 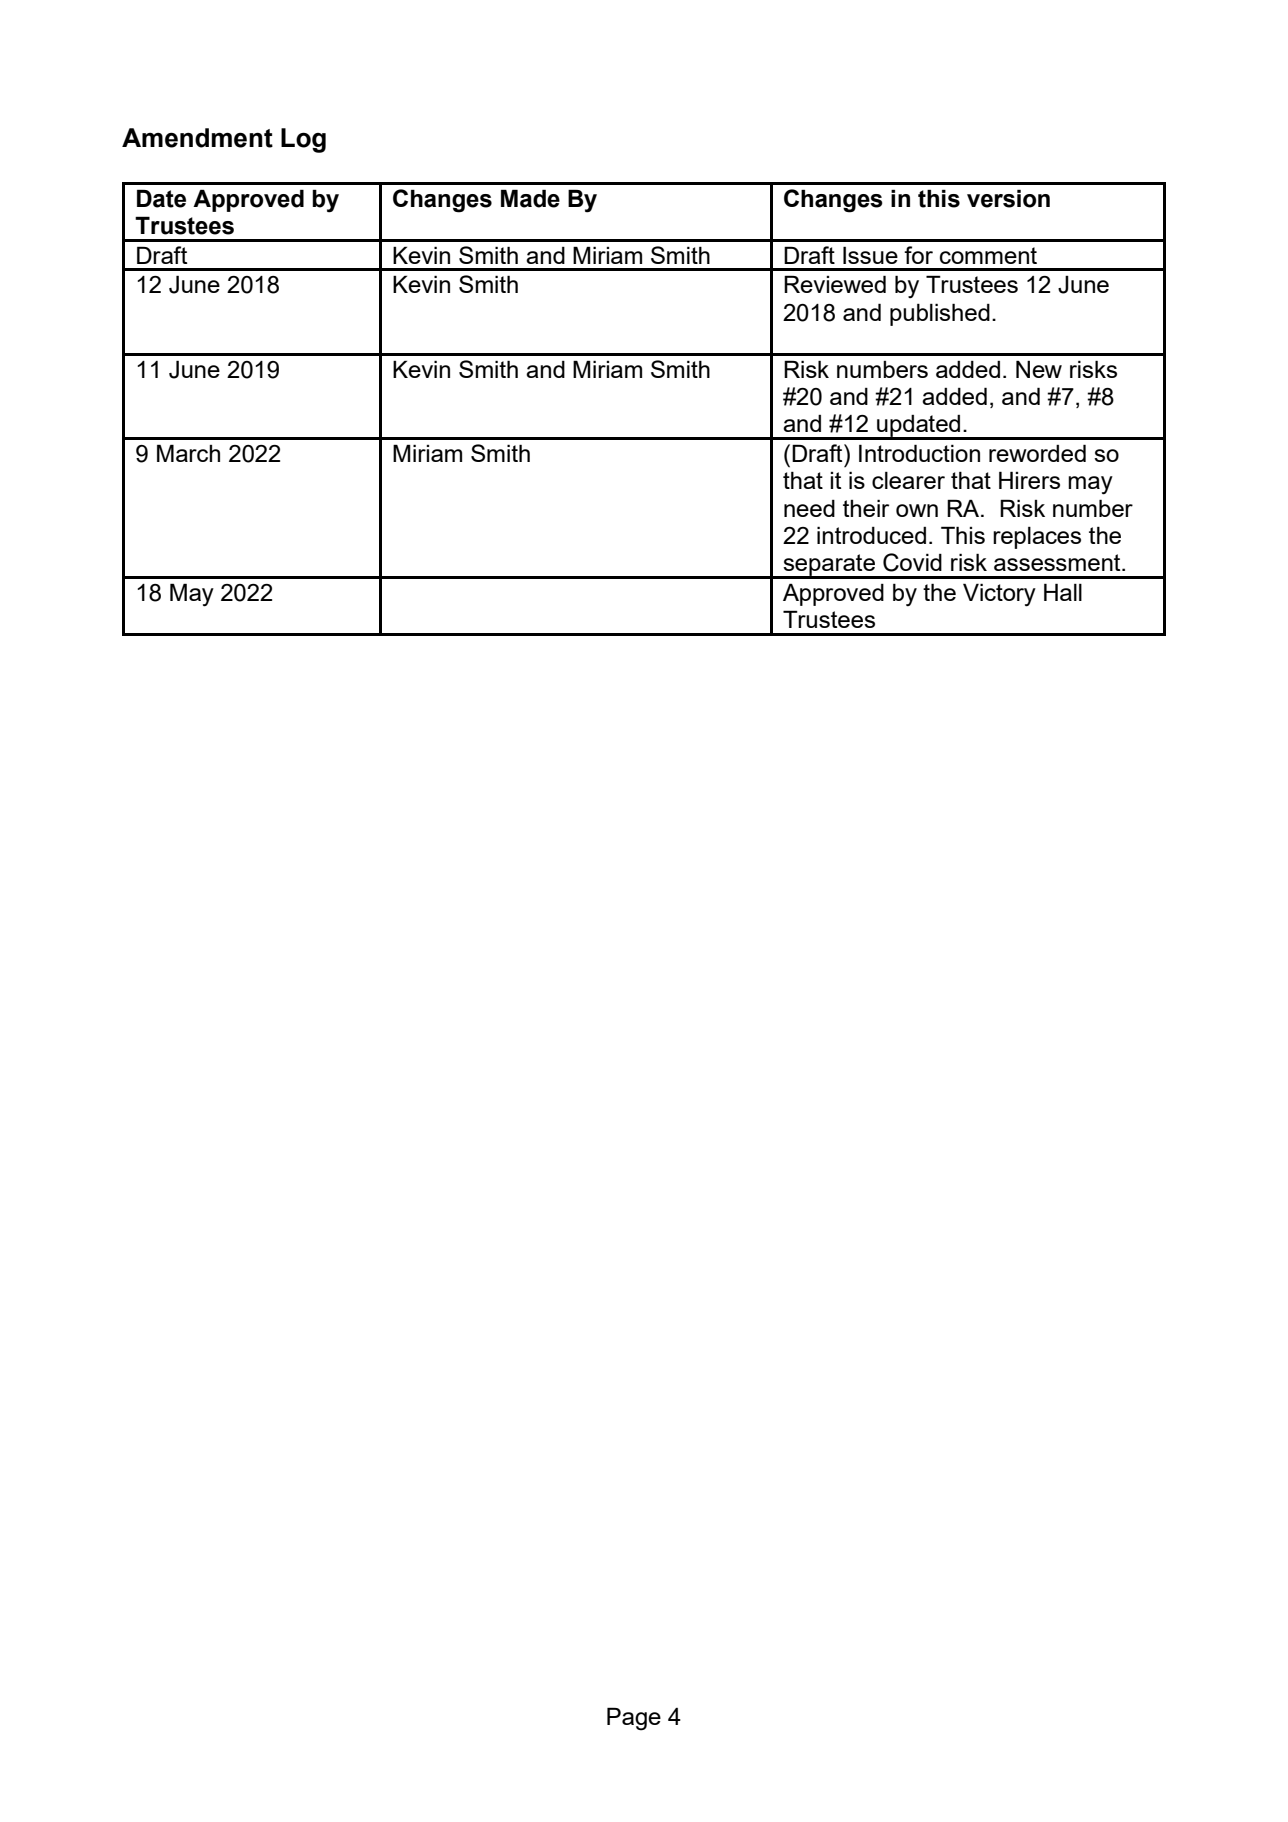 I want to click on Covid, so click(x=912, y=562).
